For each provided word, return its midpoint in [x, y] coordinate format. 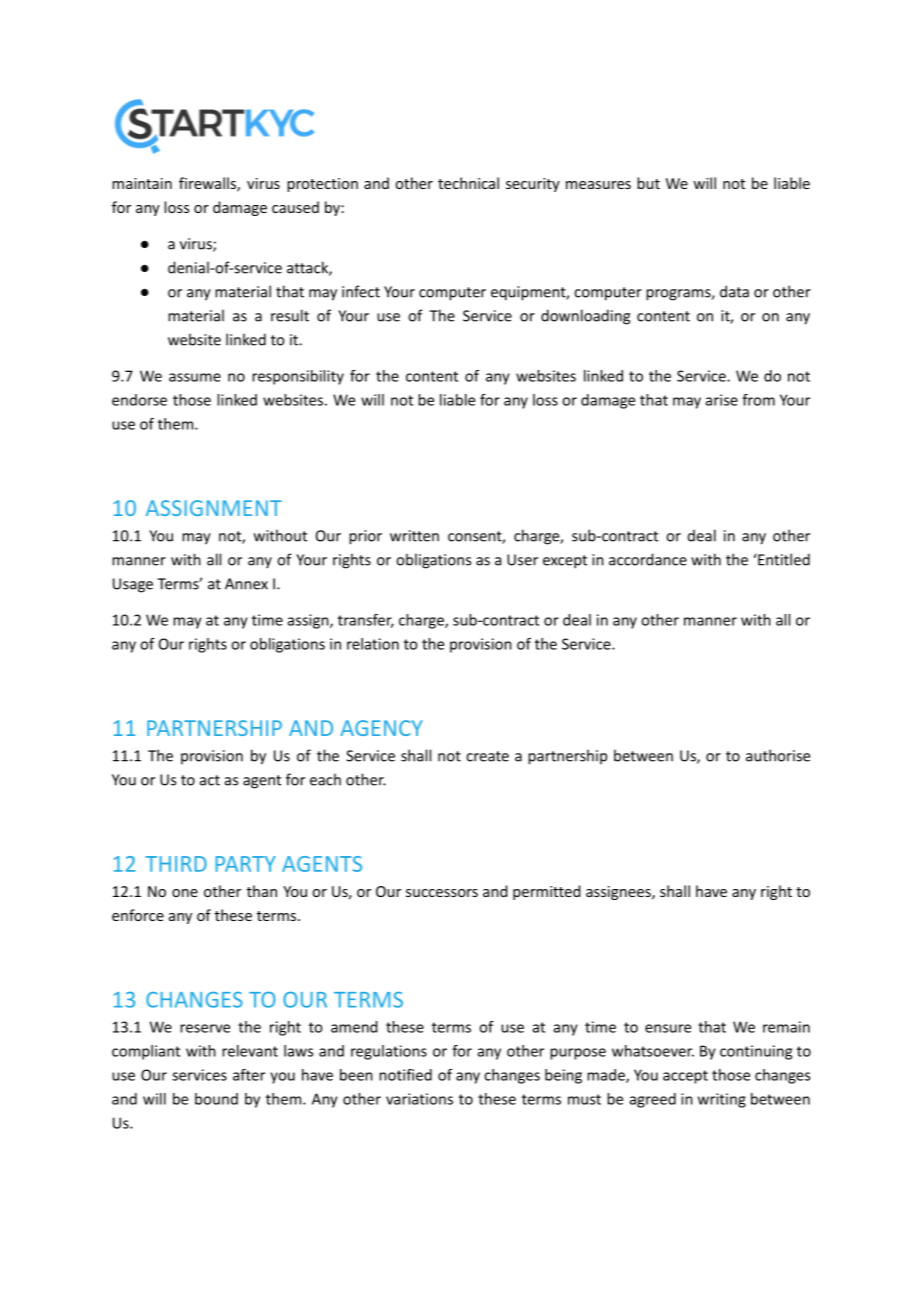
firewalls [208, 184]
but [648, 183]
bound [216, 1099]
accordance [648, 559]
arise [722, 400]
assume [195, 377]
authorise [778, 755]
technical [468, 183]
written [414, 536]
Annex [246, 584]
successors [442, 893]
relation [373, 644]
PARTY [245, 864]
